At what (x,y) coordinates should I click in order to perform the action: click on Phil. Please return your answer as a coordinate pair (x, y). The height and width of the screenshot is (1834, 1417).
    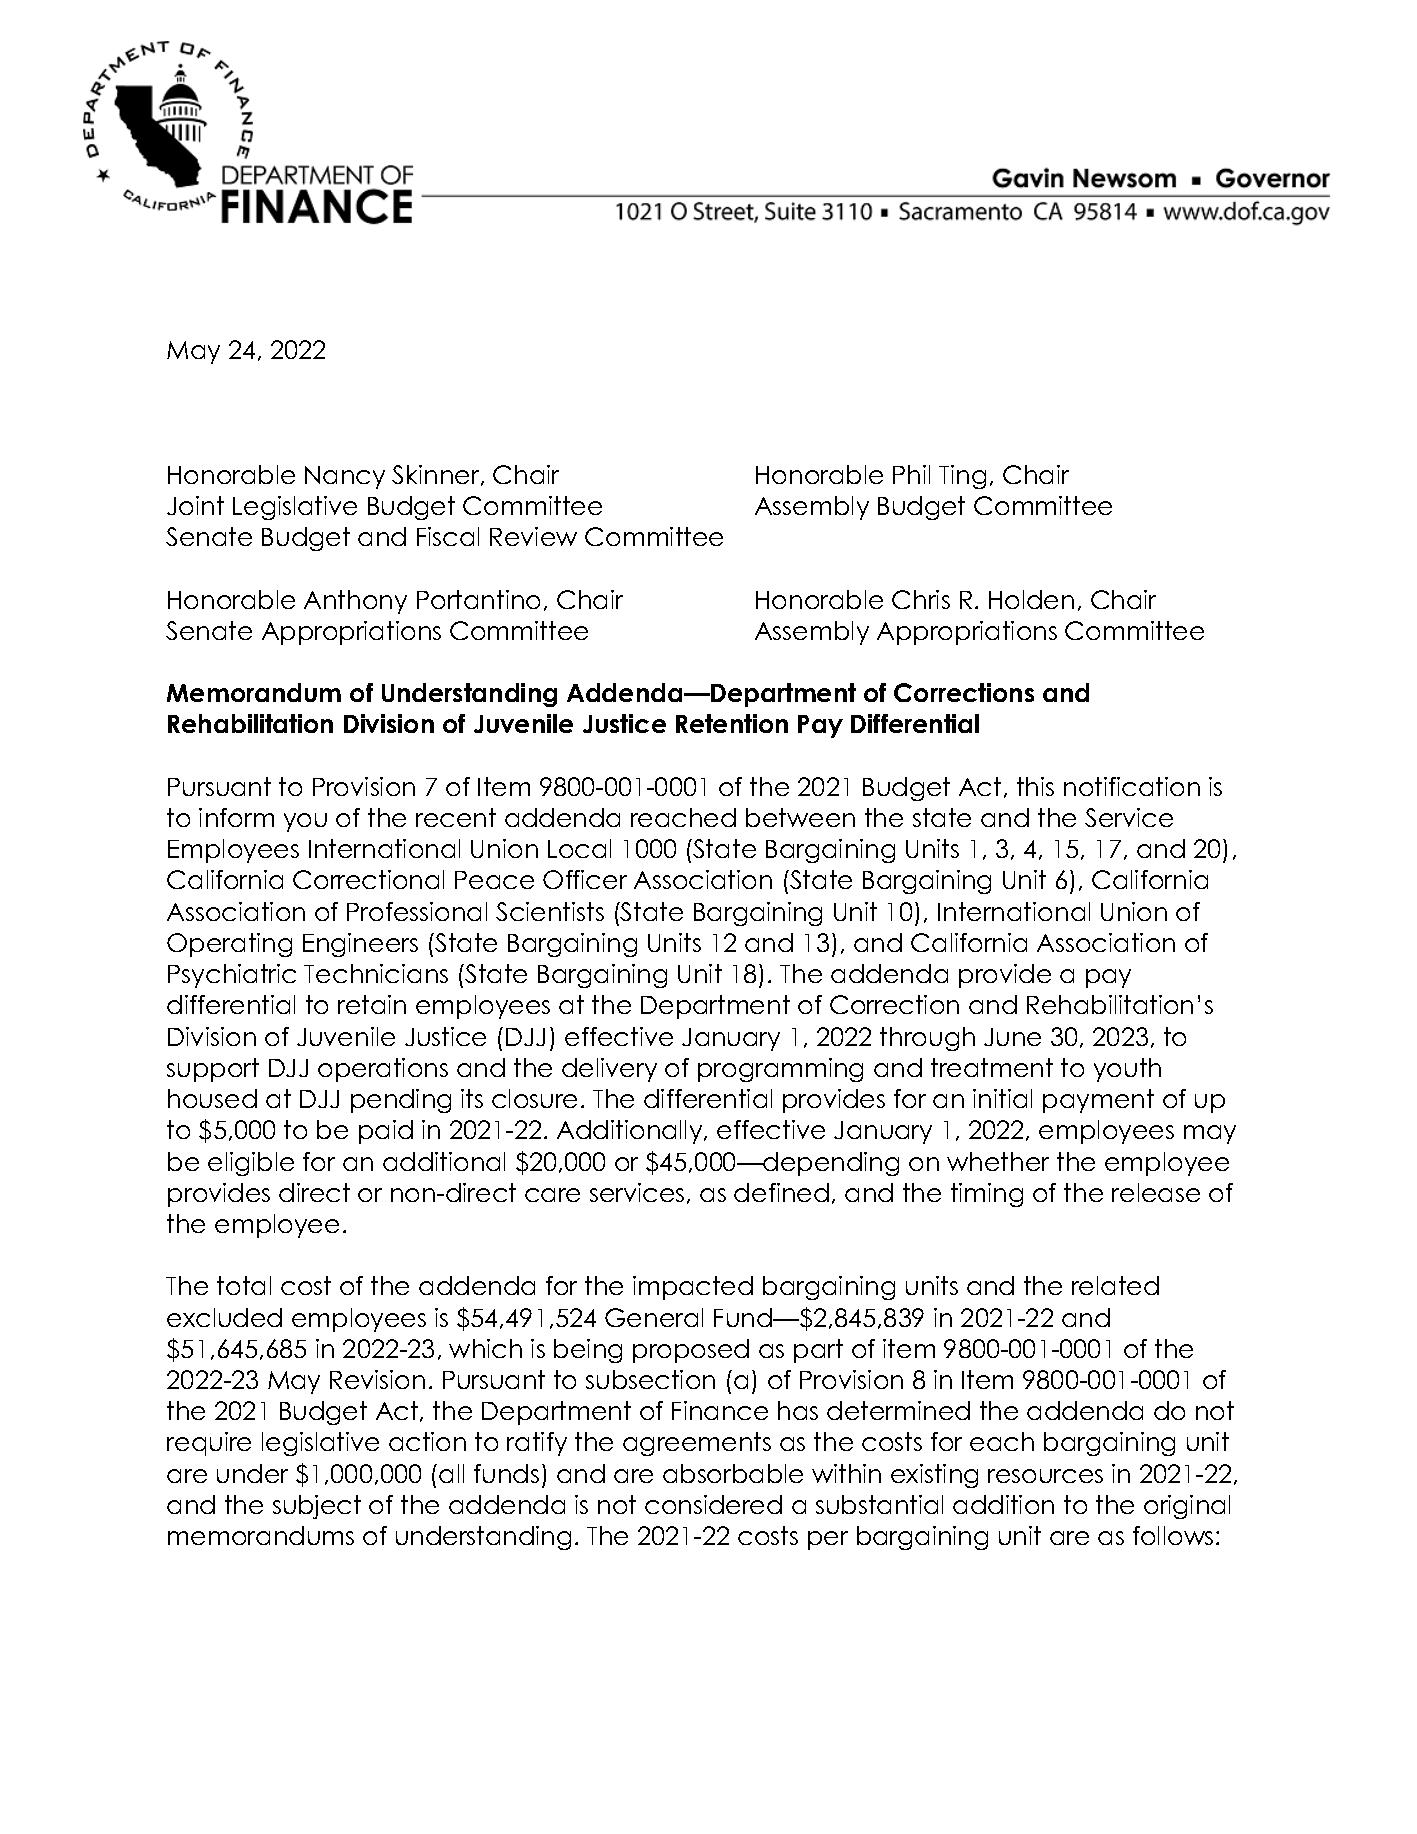
    Looking at the image, I should click on (911, 474).
